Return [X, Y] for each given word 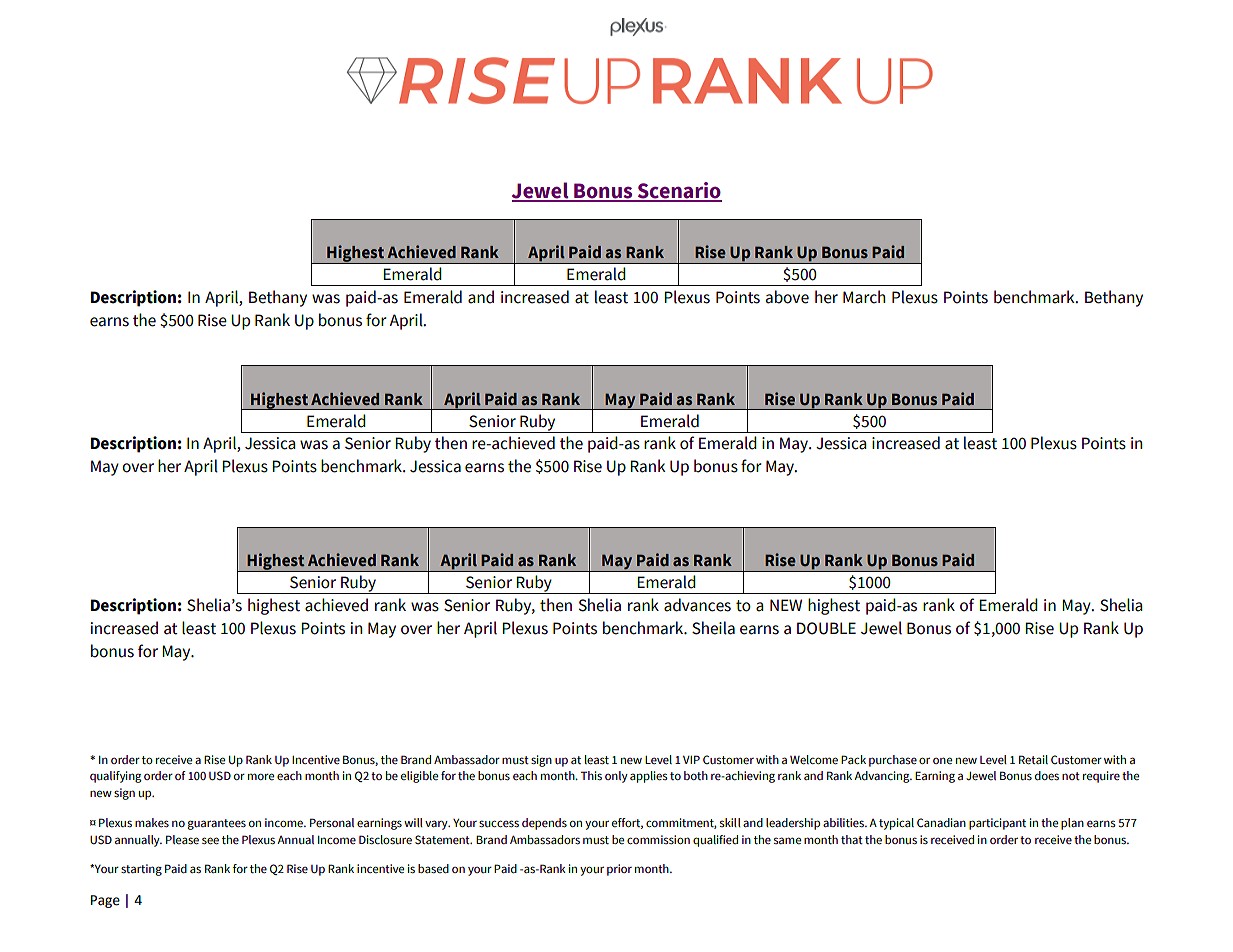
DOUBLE [826, 628]
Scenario [678, 191]
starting [141, 870]
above [787, 297]
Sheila [713, 628]
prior [619, 870]
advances [697, 605]
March [864, 297]
